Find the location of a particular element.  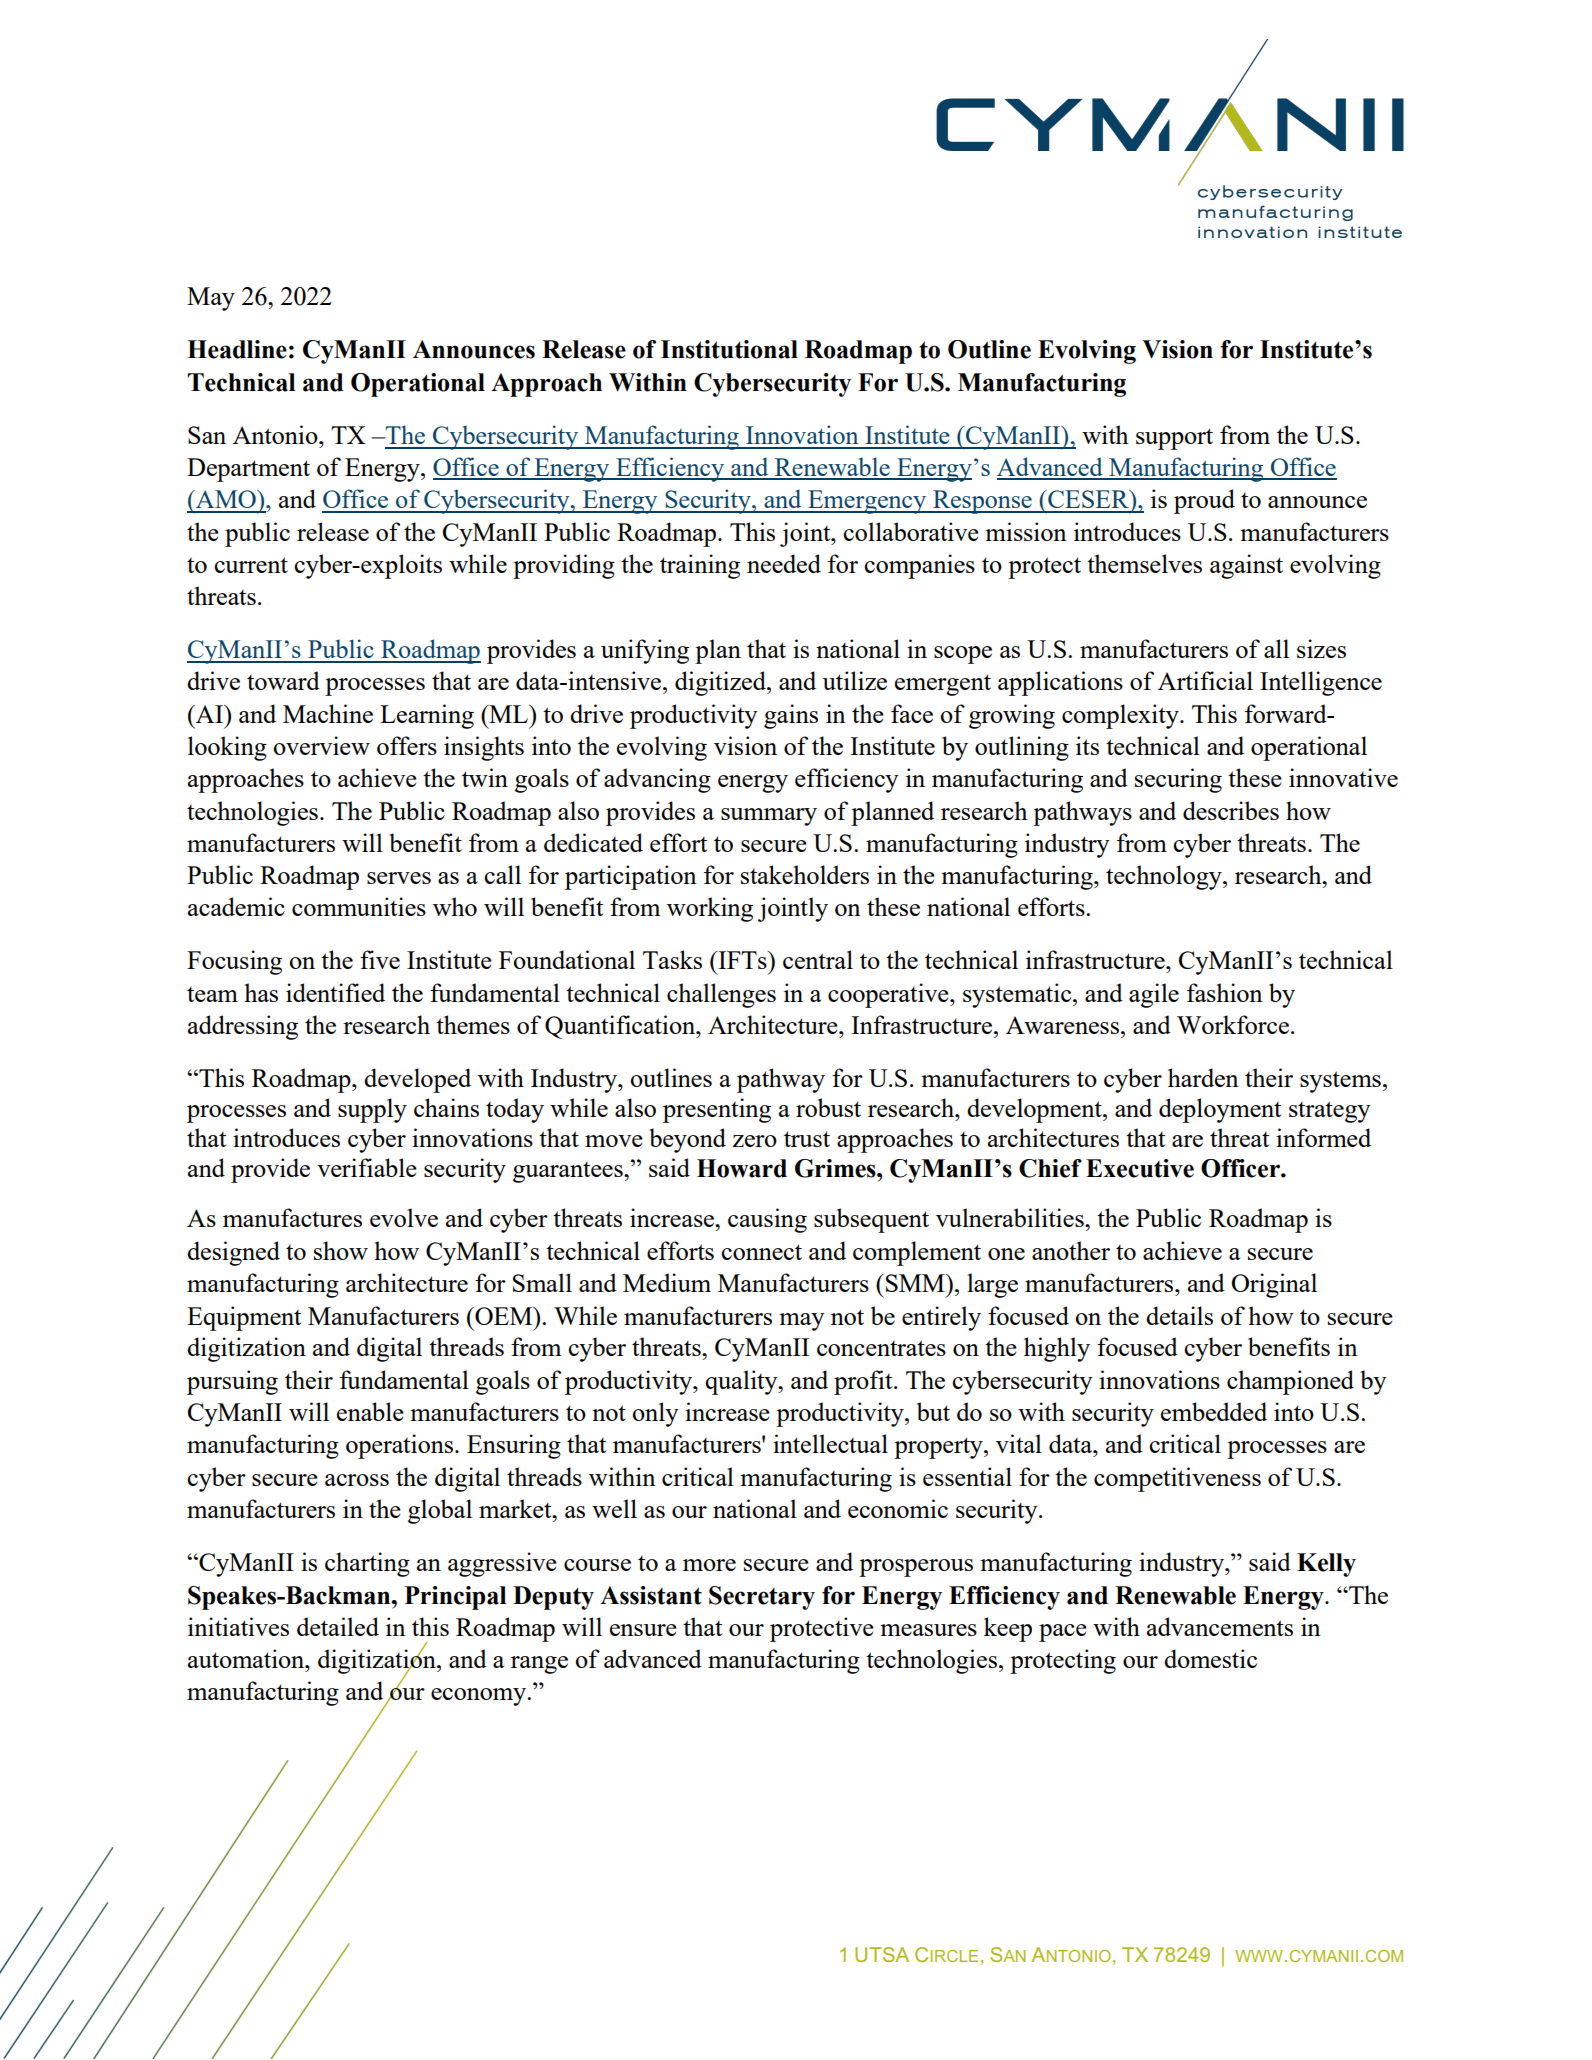

Secretary is located at coordinates (762, 1598).
